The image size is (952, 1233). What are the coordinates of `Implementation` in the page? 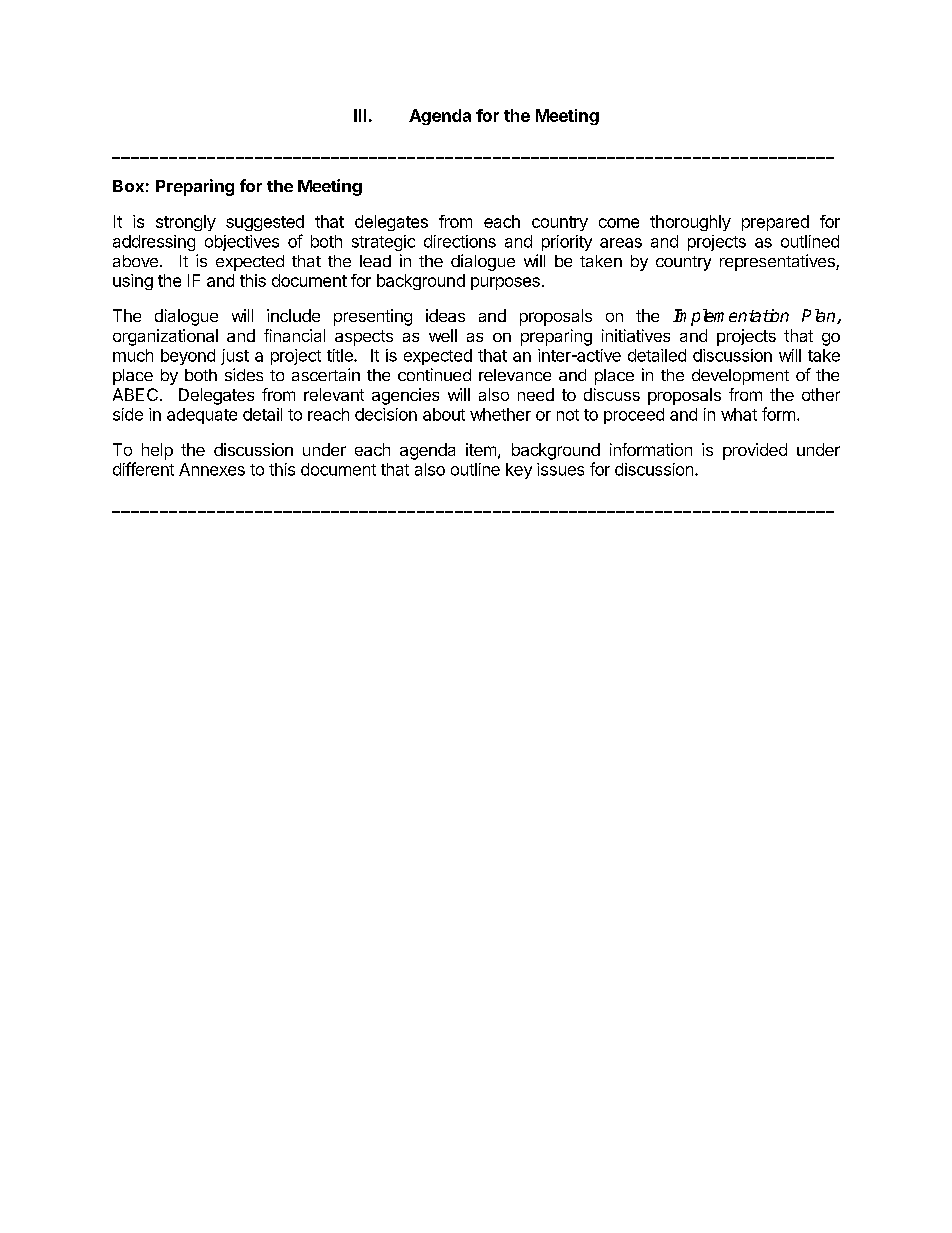 It's located at (731, 317).
